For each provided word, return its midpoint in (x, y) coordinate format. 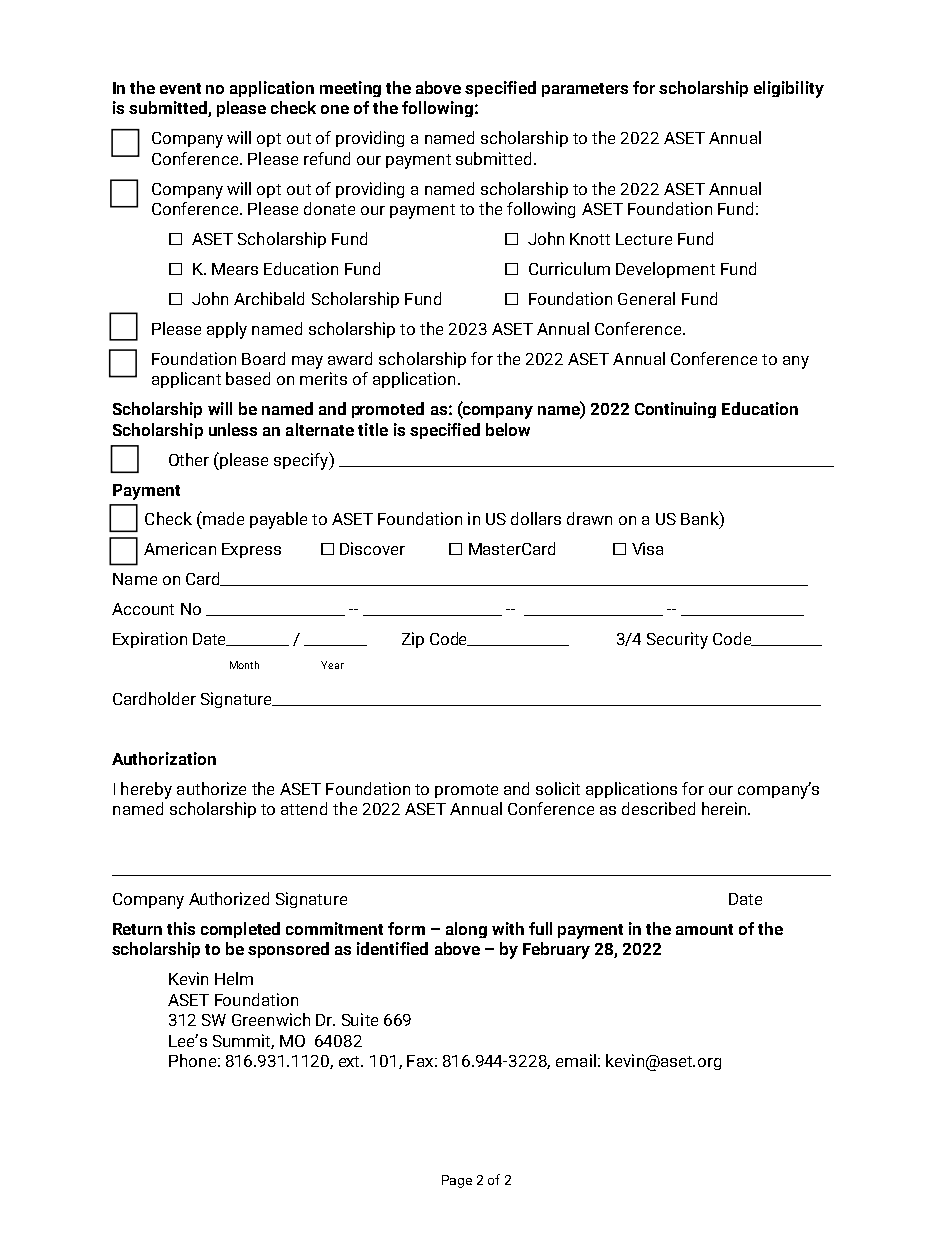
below (508, 429)
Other (189, 459)
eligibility (789, 89)
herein (725, 808)
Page (457, 1181)
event (180, 88)
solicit (558, 788)
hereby (146, 790)
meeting (350, 89)
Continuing (675, 410)
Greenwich (271, 1019)
